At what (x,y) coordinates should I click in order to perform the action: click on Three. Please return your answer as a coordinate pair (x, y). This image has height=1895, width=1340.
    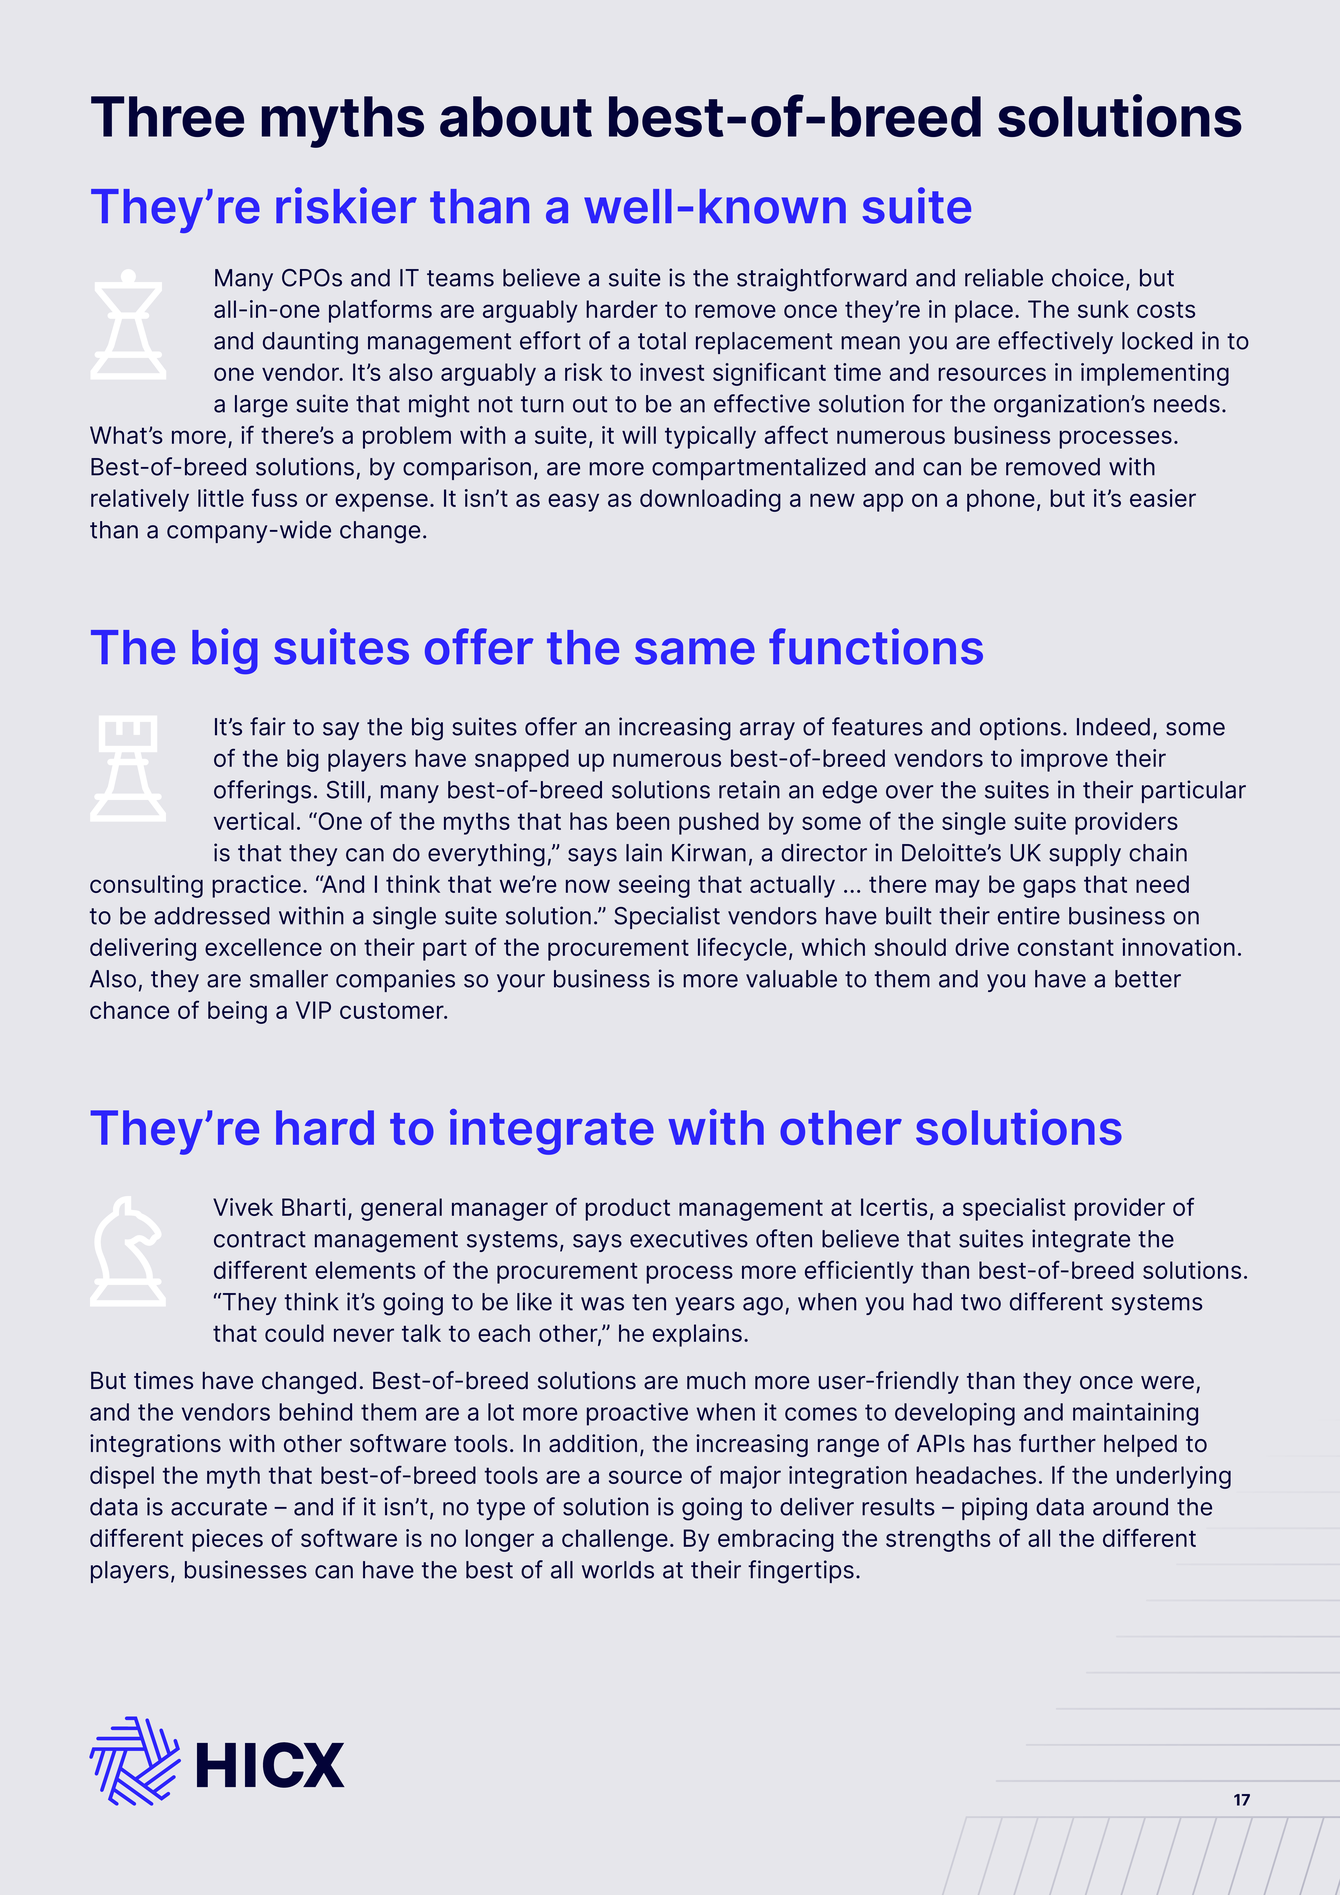
    Looking at the image, I should click on (167, 116).
